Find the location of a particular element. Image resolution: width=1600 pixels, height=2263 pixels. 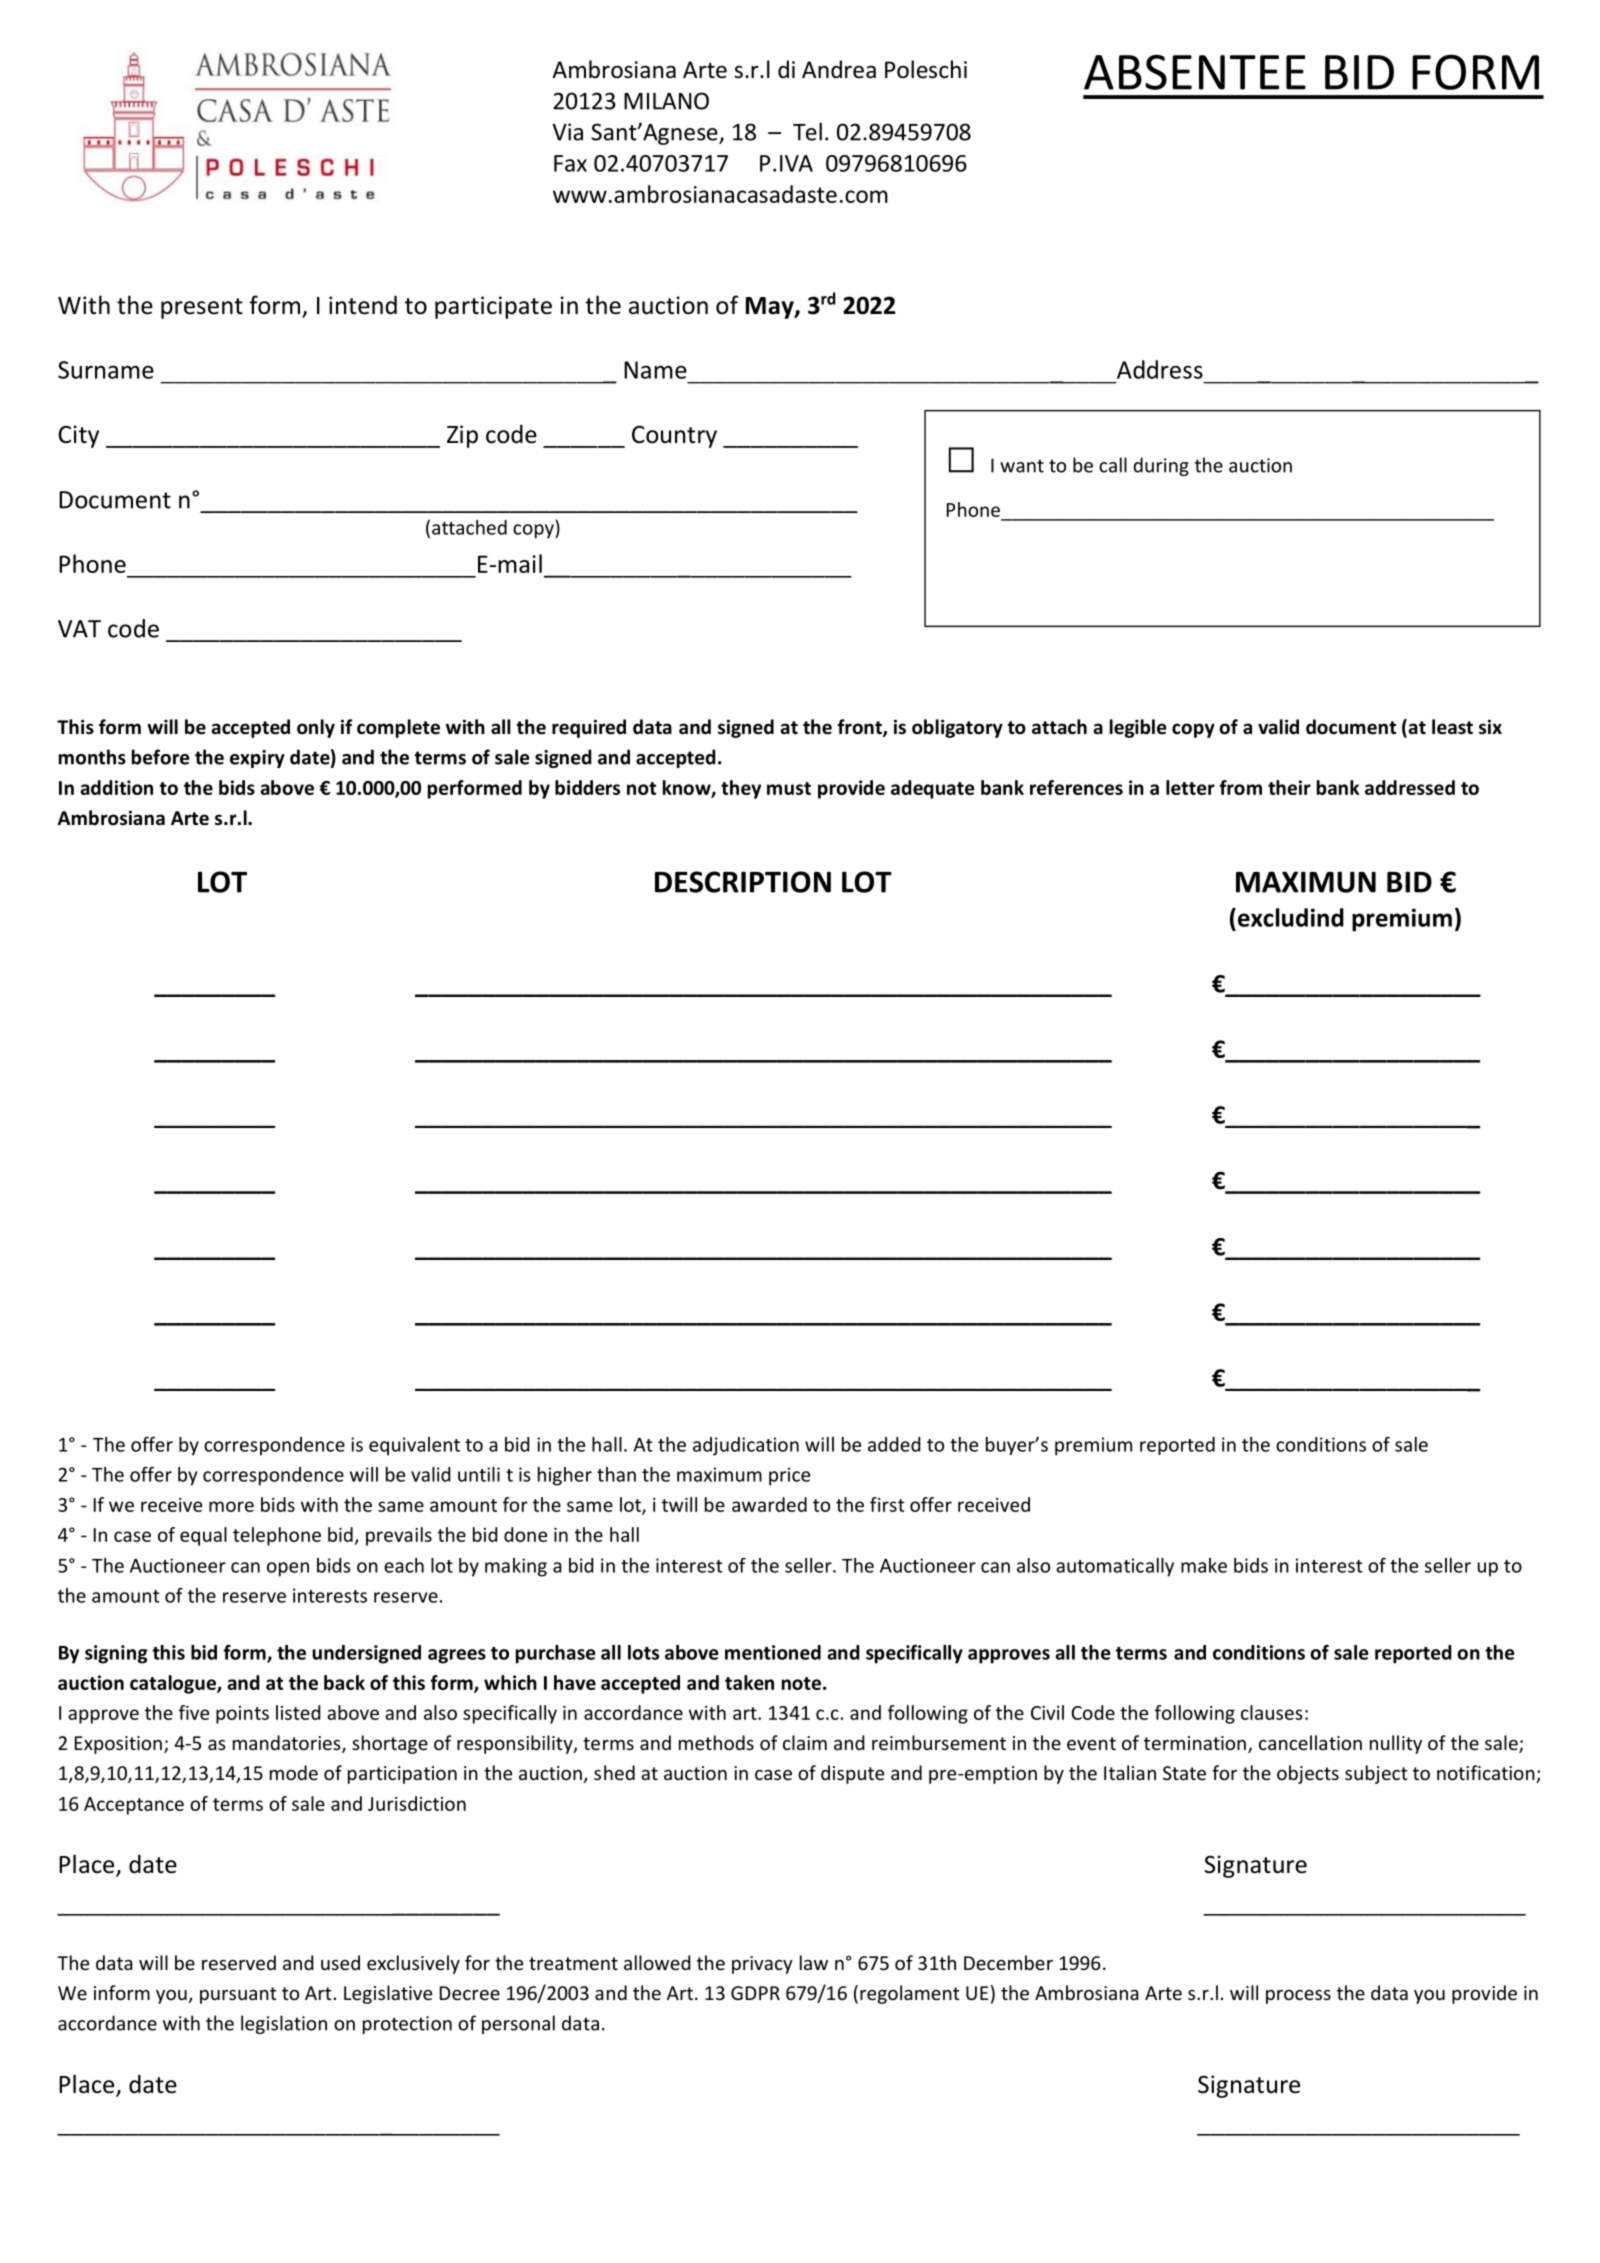

addition is located at coordinates (116, 787).
